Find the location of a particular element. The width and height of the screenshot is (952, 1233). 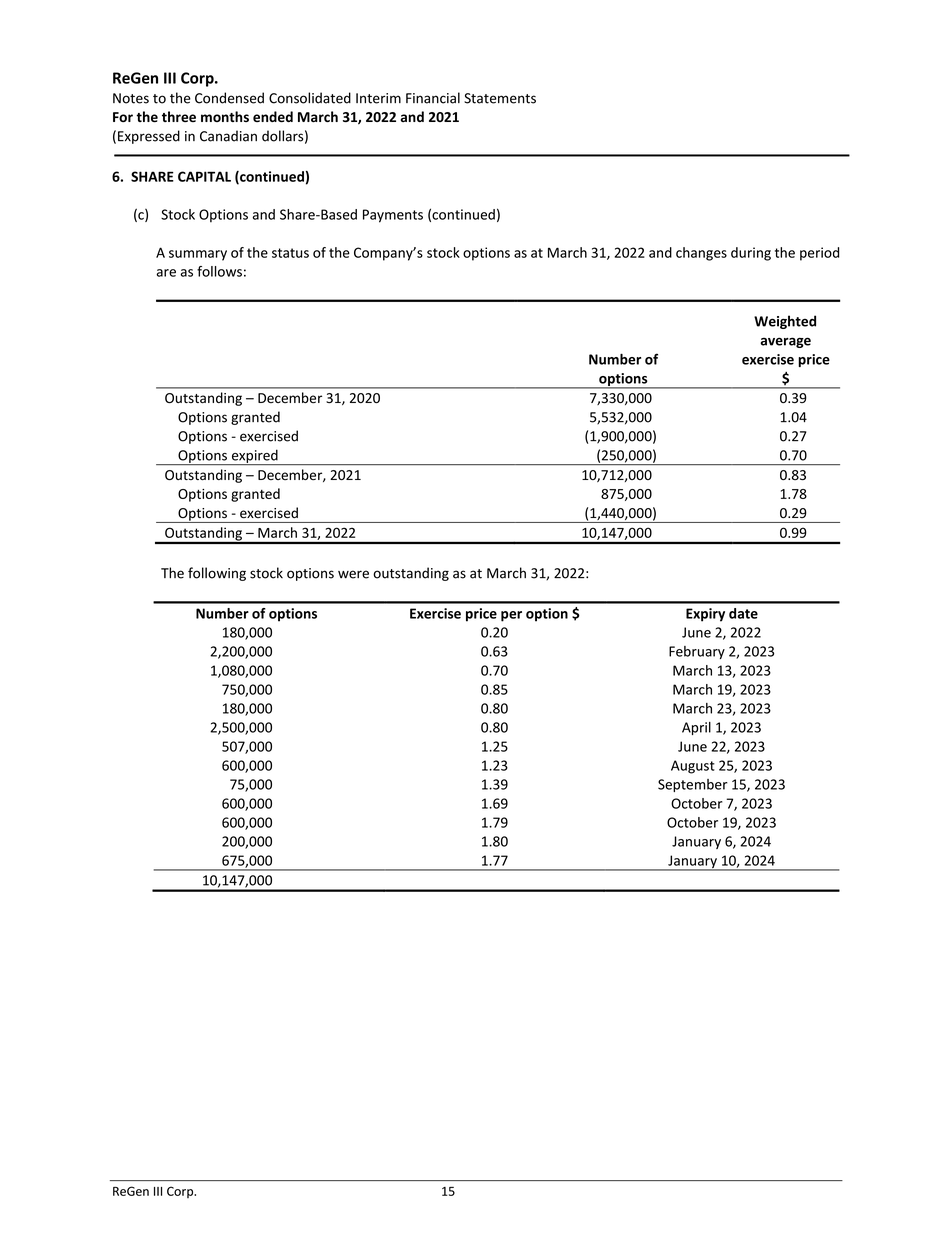

expired is located at coordinates (254, 457).
